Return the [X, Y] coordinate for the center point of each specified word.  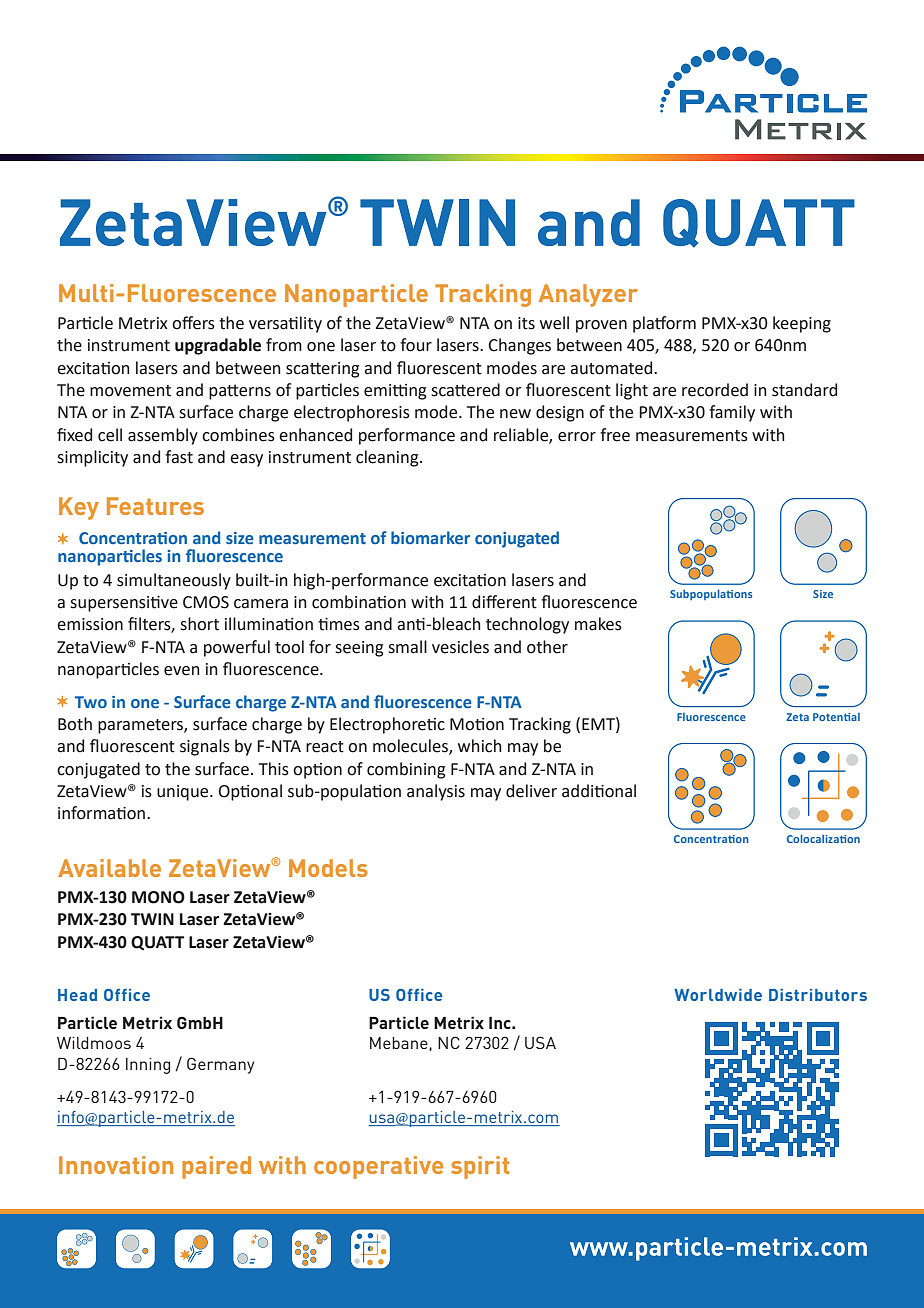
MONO [158, 897]
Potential [836, 717]
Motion [477, 724]
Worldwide [718, 995]
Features [155, 506]
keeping [802, 324]
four [416, 345]
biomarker [430, 537]
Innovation [116, 1165]
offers [193, 323]
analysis [436, 792]
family [732, 413]
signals [205, 747]
